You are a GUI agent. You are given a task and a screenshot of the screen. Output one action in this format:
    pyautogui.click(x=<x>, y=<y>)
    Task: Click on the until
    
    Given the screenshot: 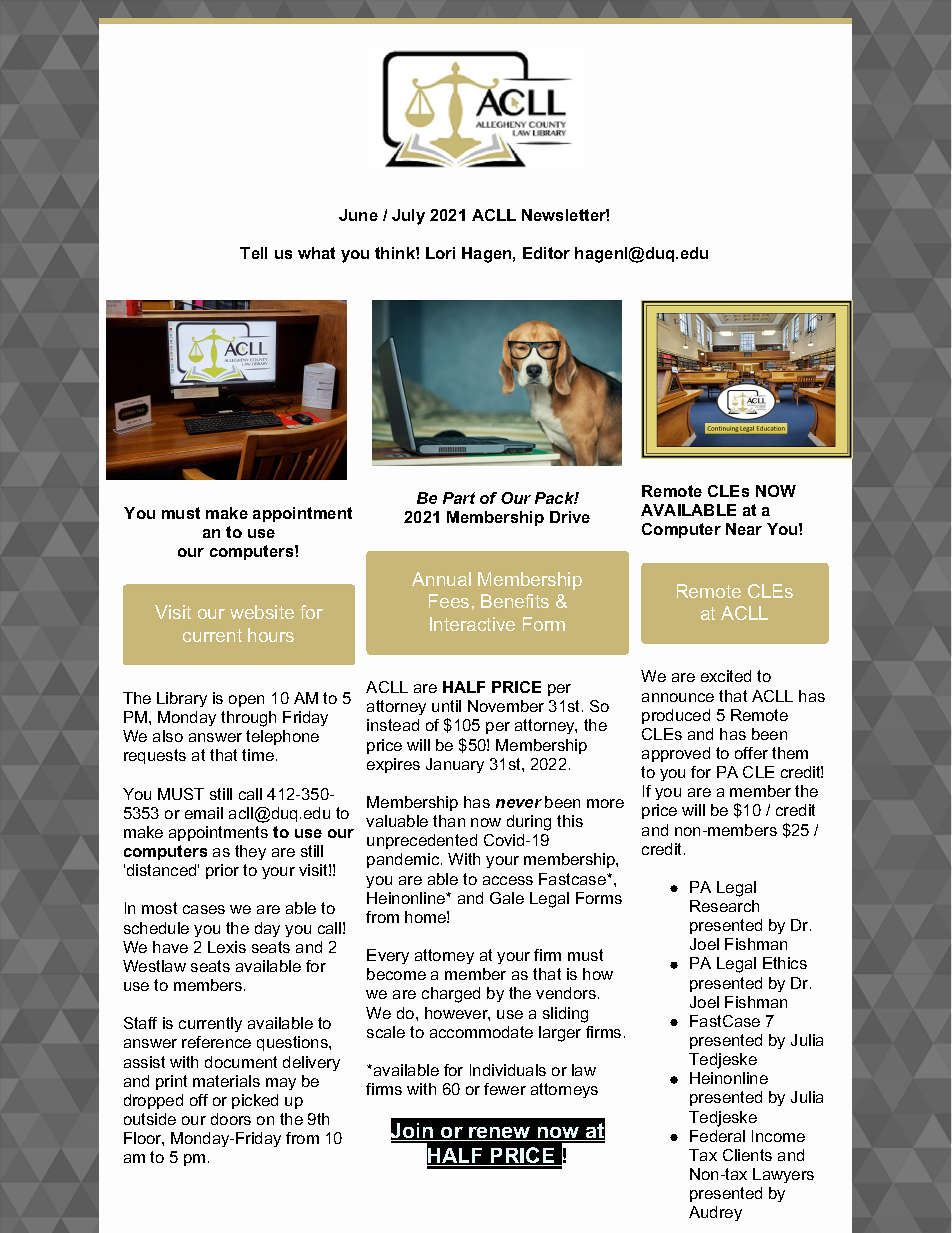 What is the action you would take?
    pyautogui.click(x=446, y=706)
